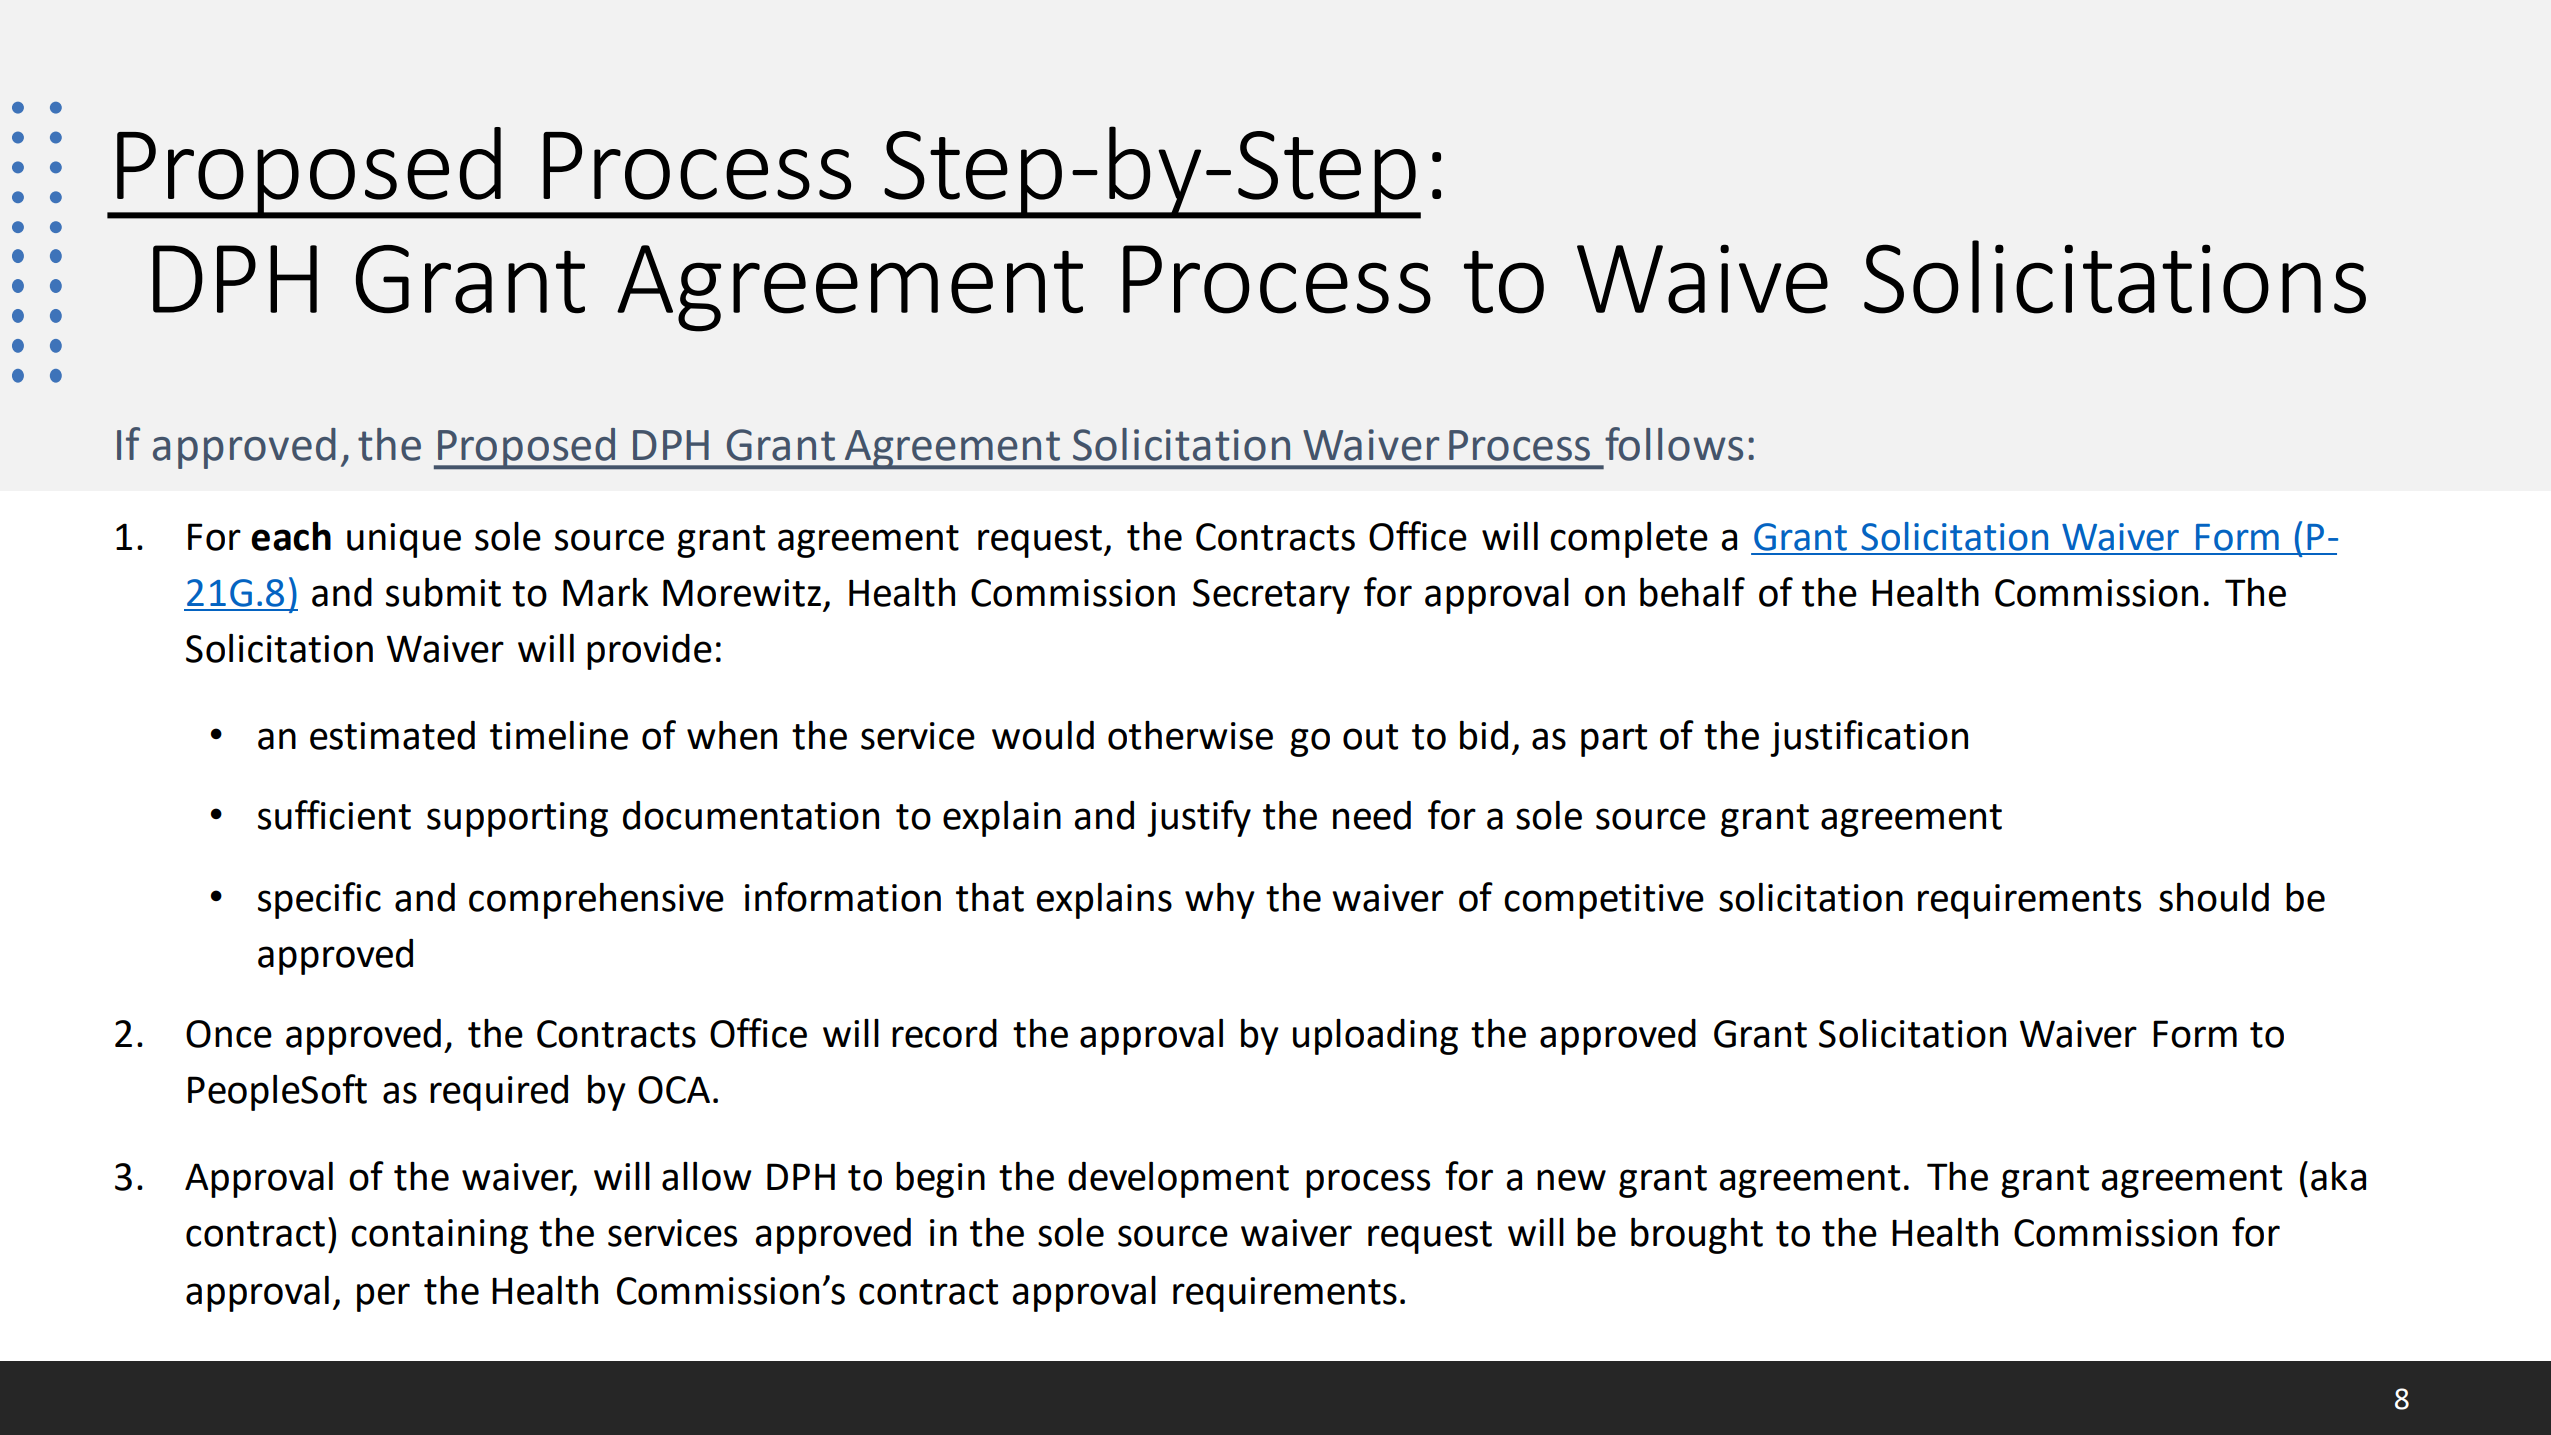 This image has height=1435, width=2551. Describe the element at coordinates (1674, 444) in the image. I see `follows` at that location.
